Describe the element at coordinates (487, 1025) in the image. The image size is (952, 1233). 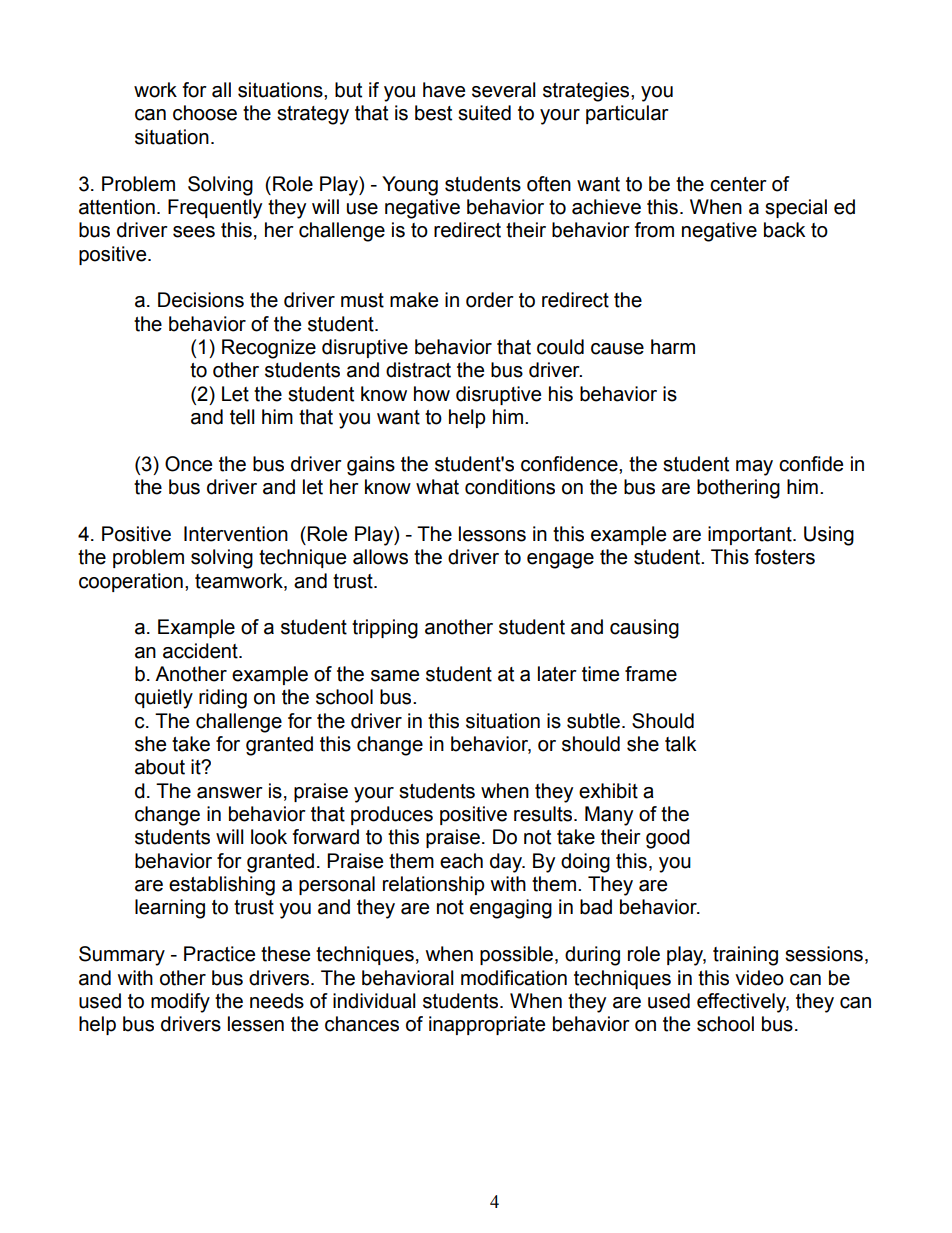
I see `inappropriate` at that location.
